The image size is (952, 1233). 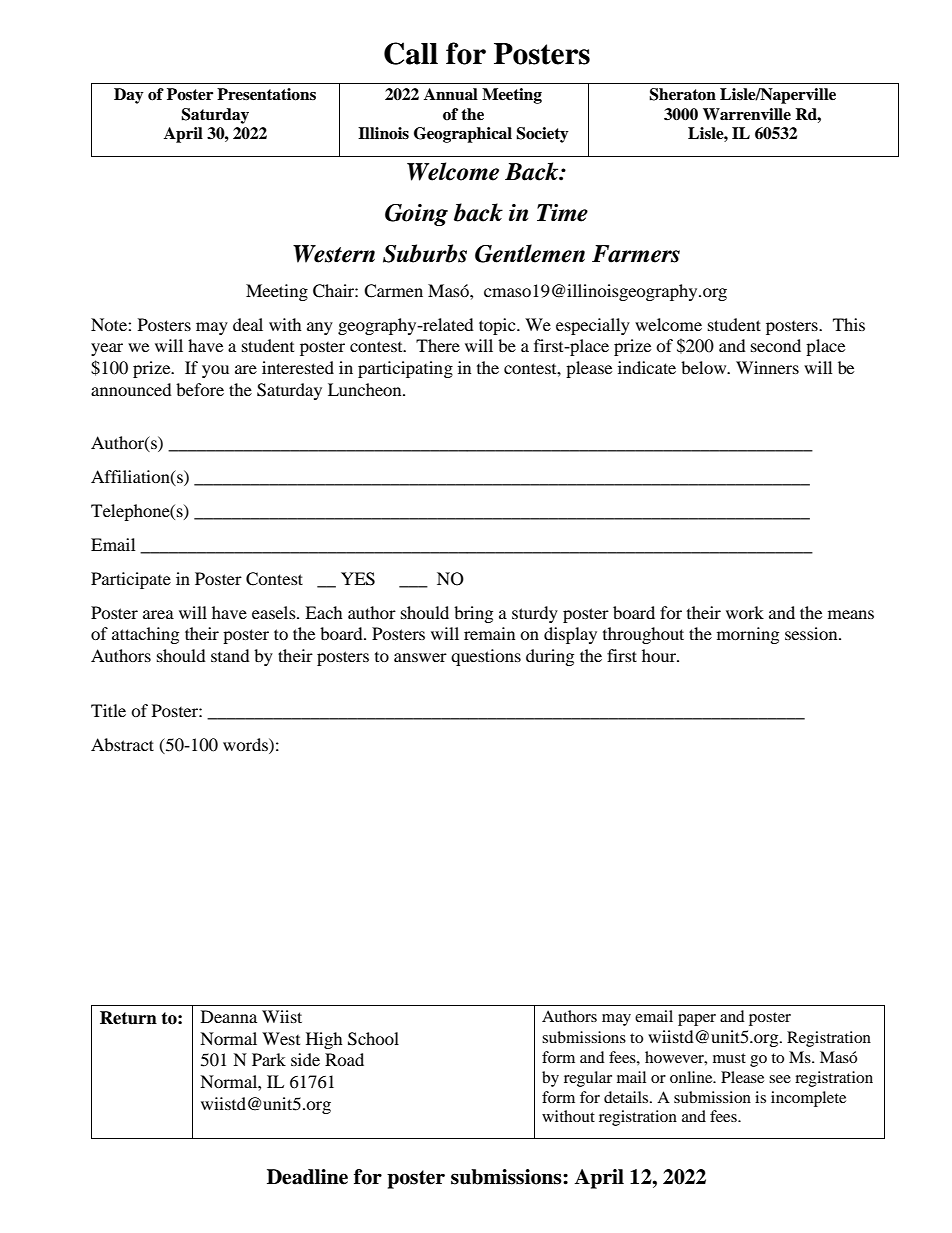 I want to click on Sheraton, so click(x=682, y=94).
